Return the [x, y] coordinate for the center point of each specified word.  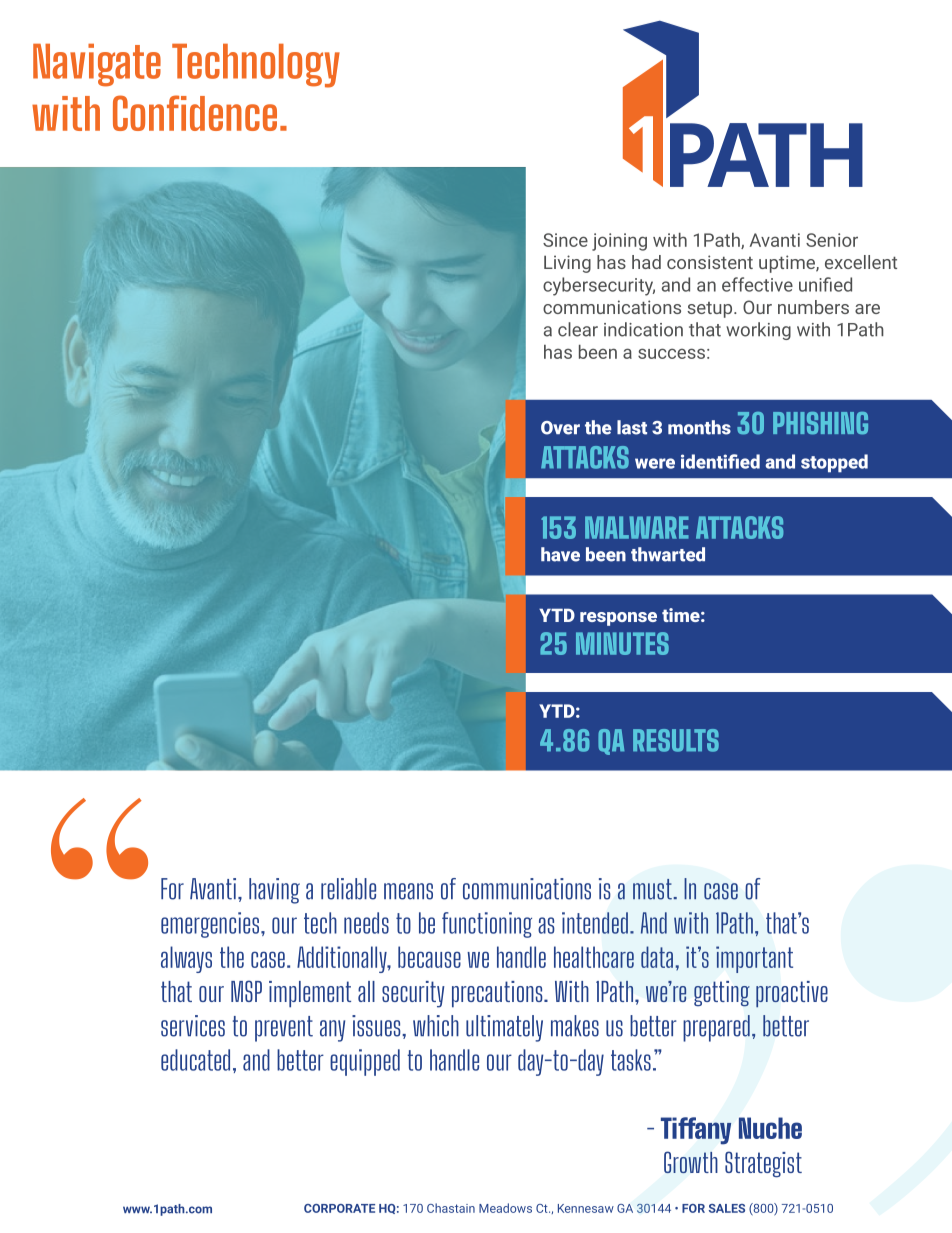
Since [565, 240]
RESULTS [676, 740]
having [274, 891]
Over [560, 428]
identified [720, 461]
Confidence [195, 113]
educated [195, 1060]
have [560, 554]
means [408, 891]
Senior [832, 240]
